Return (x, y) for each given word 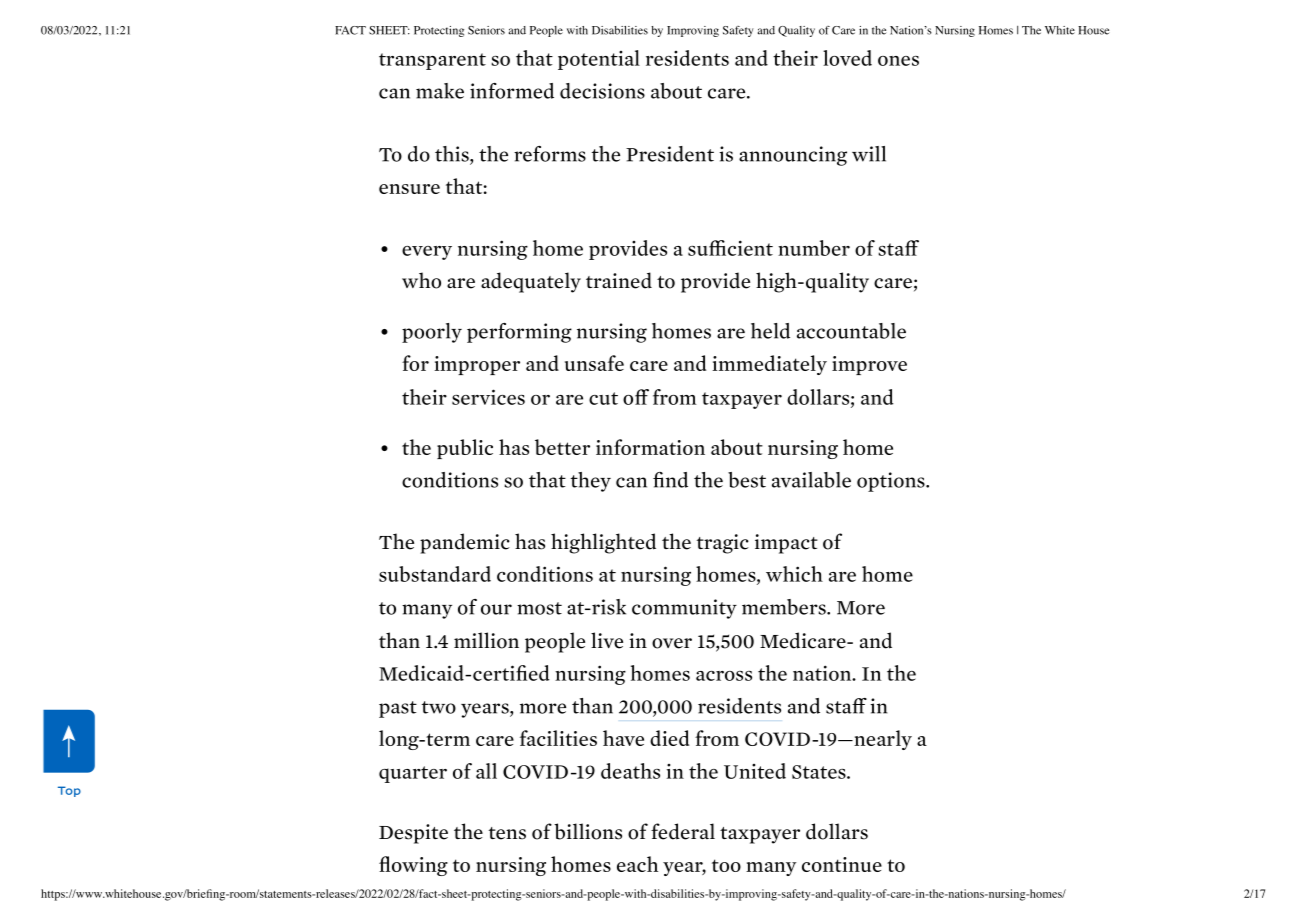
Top (69, 791)
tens (507, 833)
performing (519, 333)
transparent (432, 61)
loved (847, 58)
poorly (432, 333)
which (794, 574)
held (770, 331)
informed (512, 91)
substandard (435, 574)
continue (842, 864)
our (496, 609)
